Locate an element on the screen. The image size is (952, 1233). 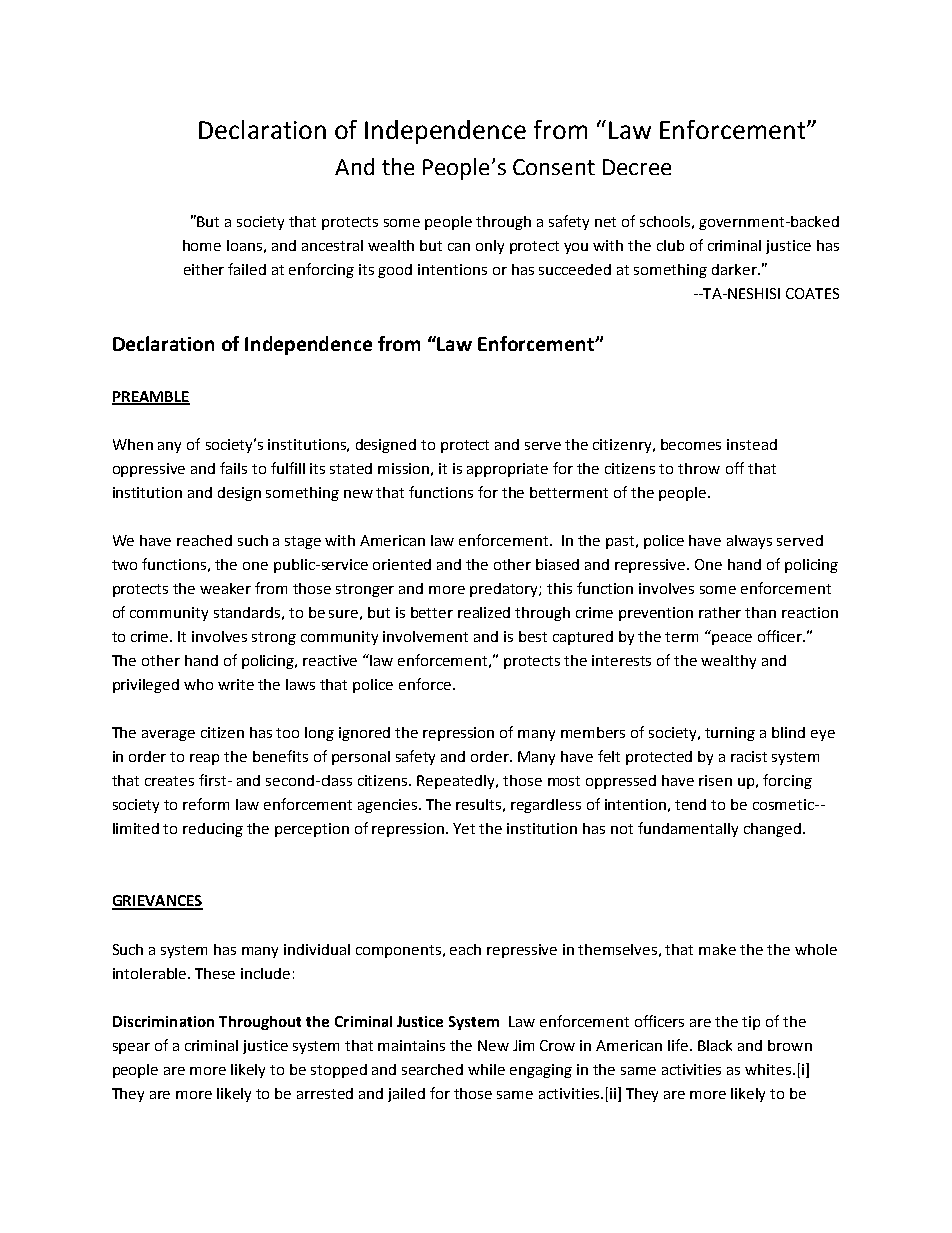
Black is located at coordinates (715, 1045).
